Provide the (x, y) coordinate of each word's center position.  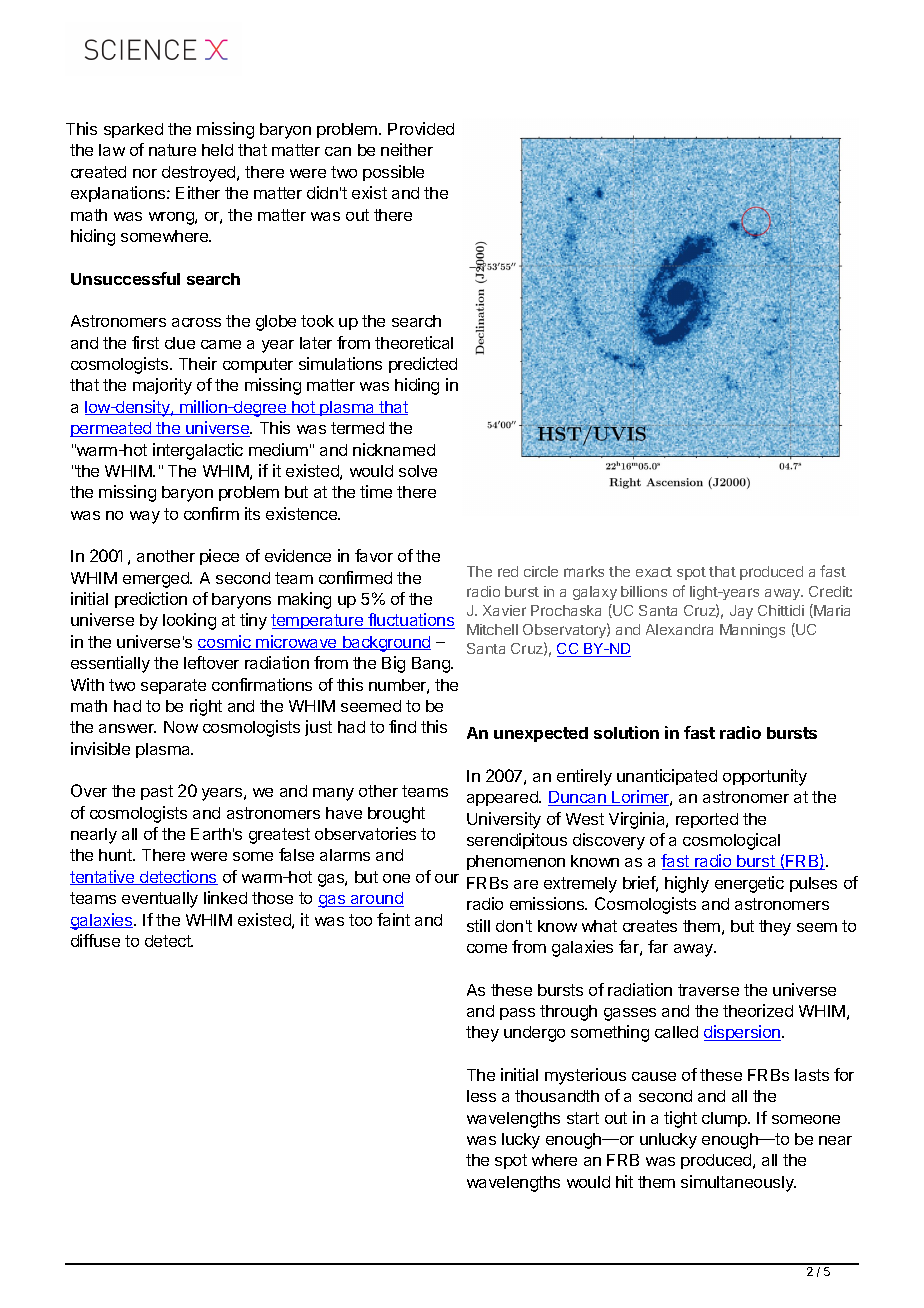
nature (172, 150)
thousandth (557, 1096)
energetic (749, 884)
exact (654, 572)
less (481, 1096)
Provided (421, 128)
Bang (432, 665)
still (478, 925)
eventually (160, 900)
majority (162, 386)
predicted (423, 365)
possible (393, 173)
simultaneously (738, 1183)
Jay (741, 612)
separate (173, 686)
